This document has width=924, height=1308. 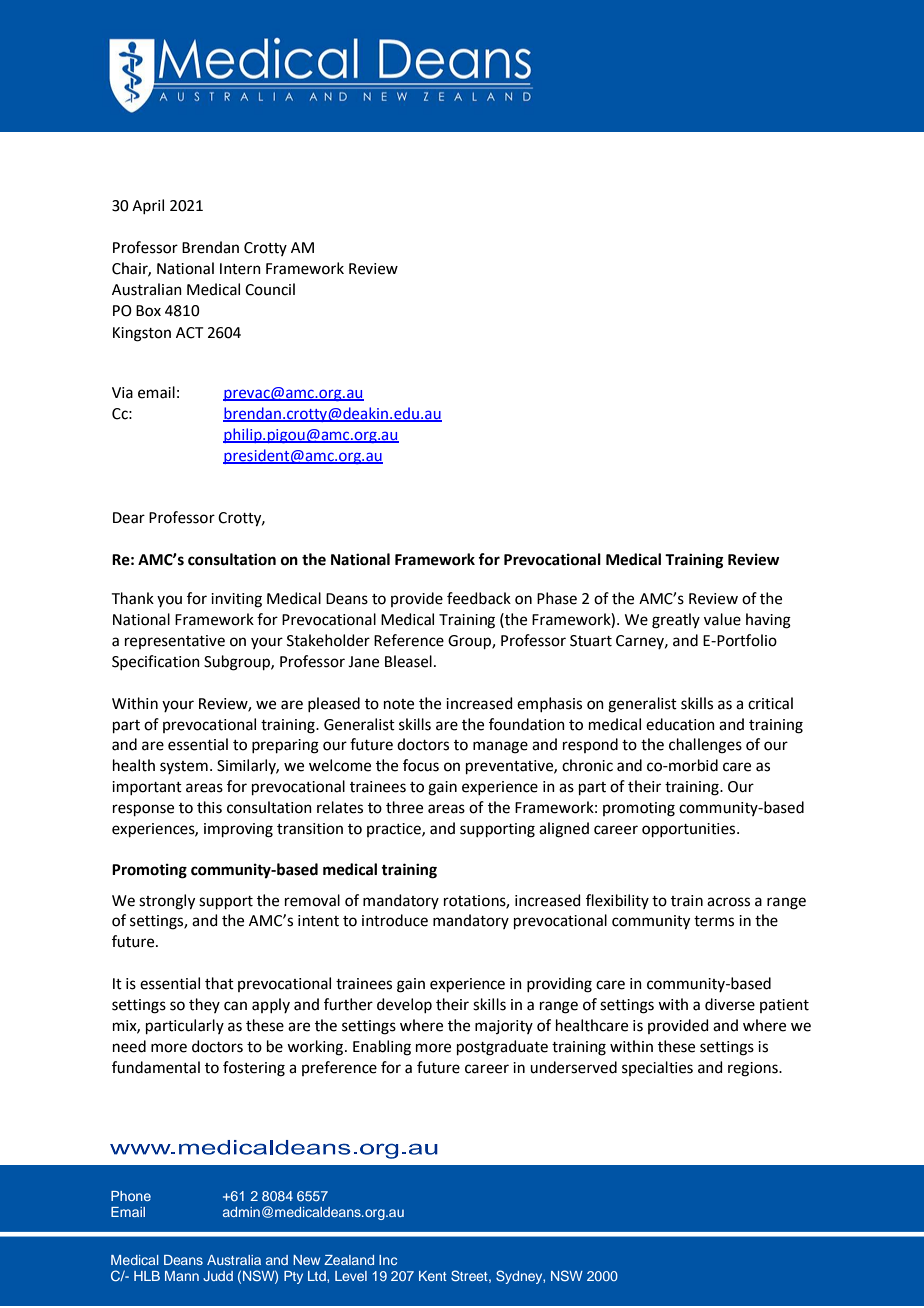 What do you see at coordinates (421, 765) in the document?
I see `focus` at bounding box center [421, 765].
